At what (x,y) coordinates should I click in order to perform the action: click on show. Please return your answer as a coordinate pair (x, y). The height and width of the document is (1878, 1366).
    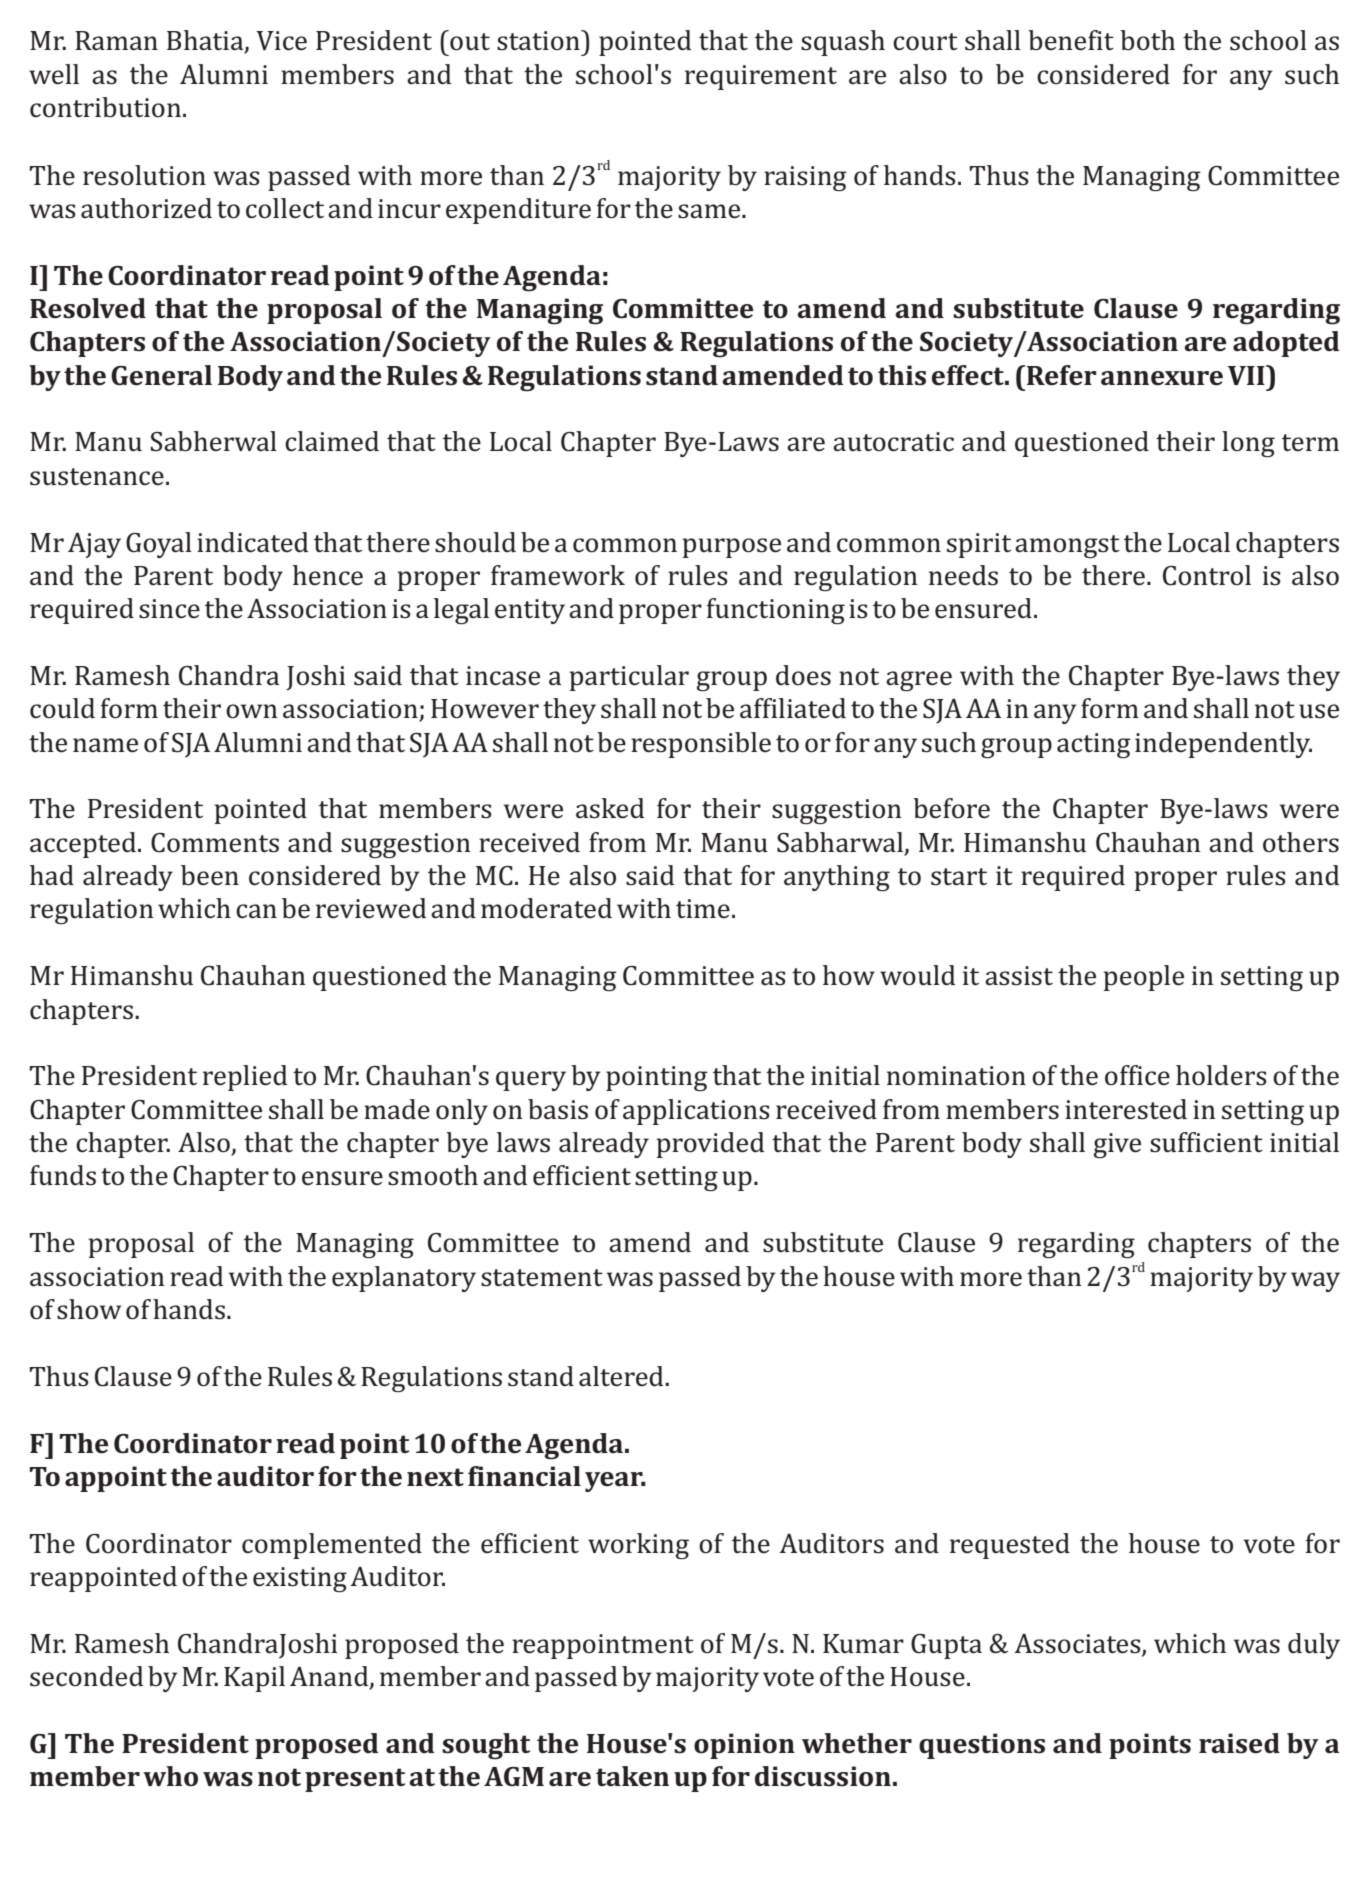
    Looking at the image, I should click on (89, 1309).
